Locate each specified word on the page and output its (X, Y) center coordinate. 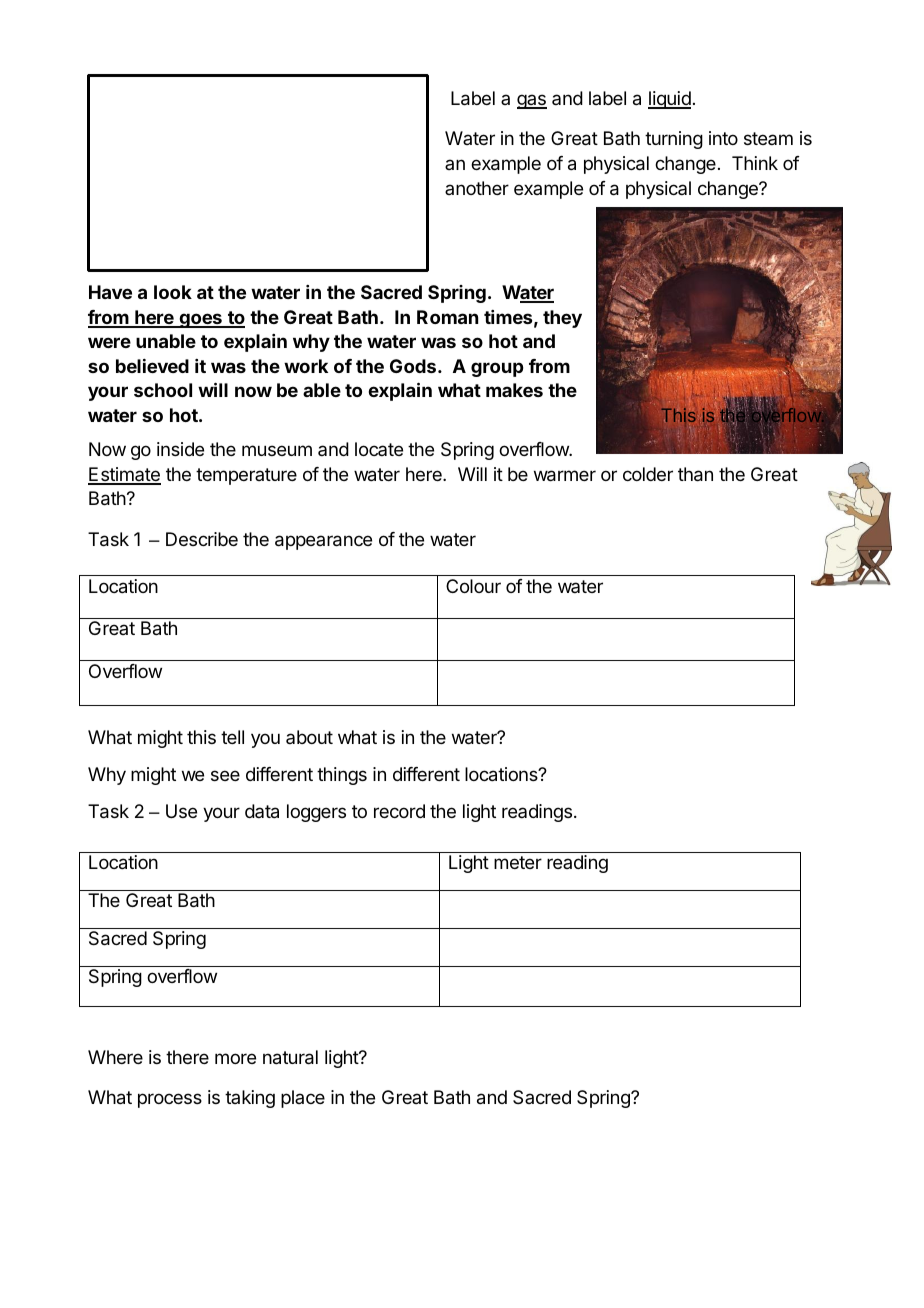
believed (152, 366)
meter (518, 862)
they (562, 319)
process (170, 1100)
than (695, 474)
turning (674, 140)
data (262, 811)
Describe (202, 539)
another (477, 188)
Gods (413, 366)
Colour (473, 586)
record (399, 811)
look (173, 292)
